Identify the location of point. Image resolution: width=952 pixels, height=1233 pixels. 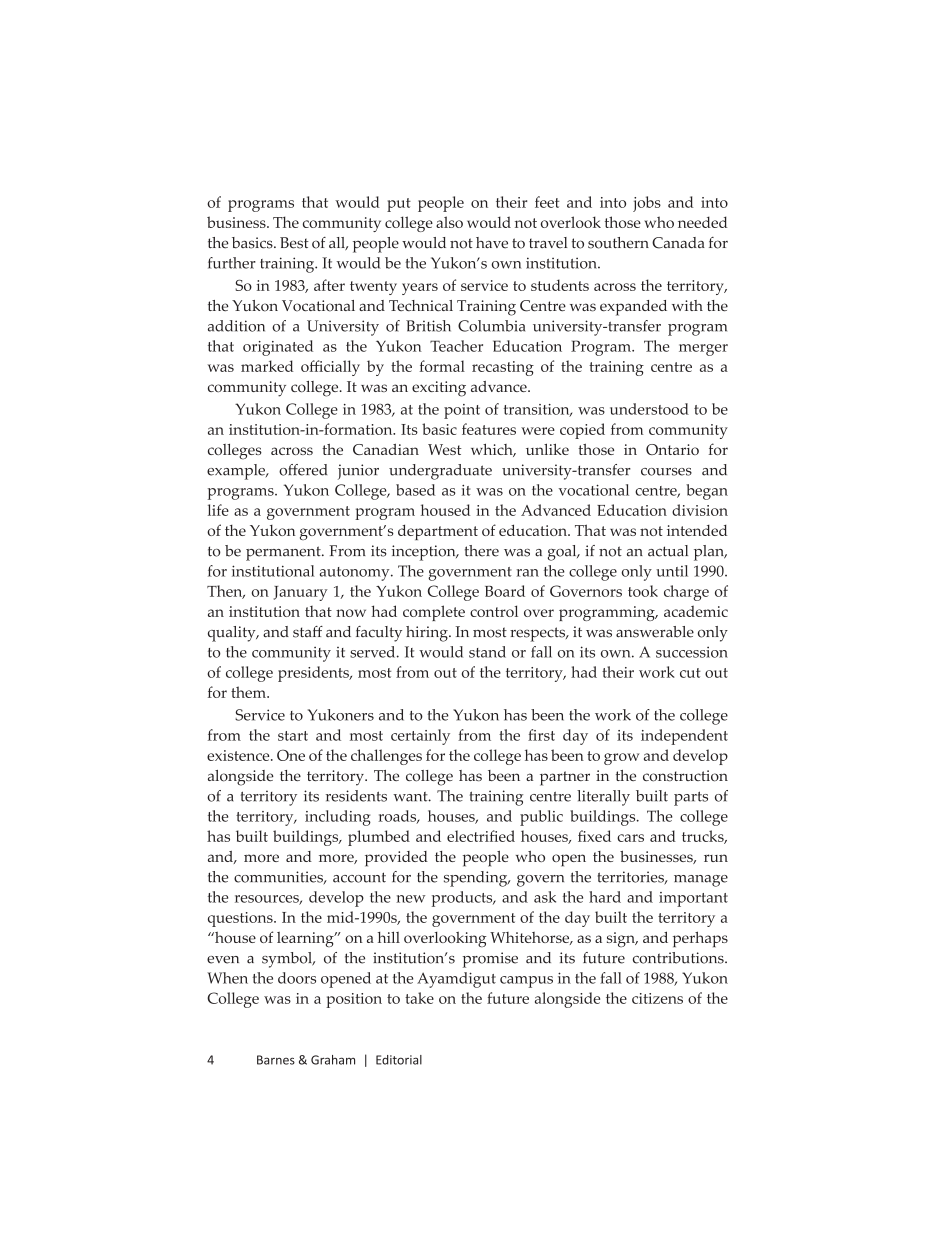
(462, 411).
